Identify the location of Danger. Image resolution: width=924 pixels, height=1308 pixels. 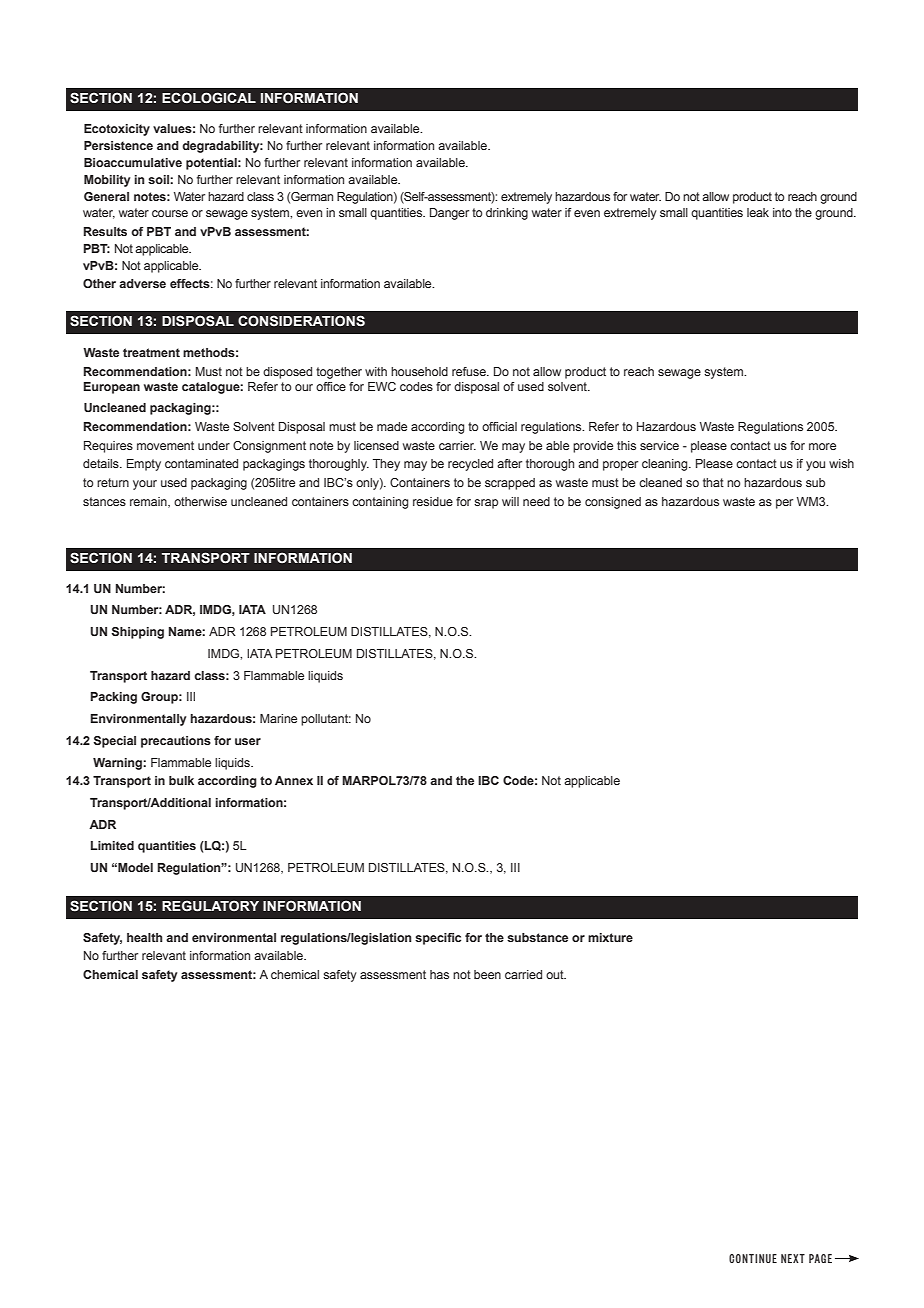
(449, 214).
